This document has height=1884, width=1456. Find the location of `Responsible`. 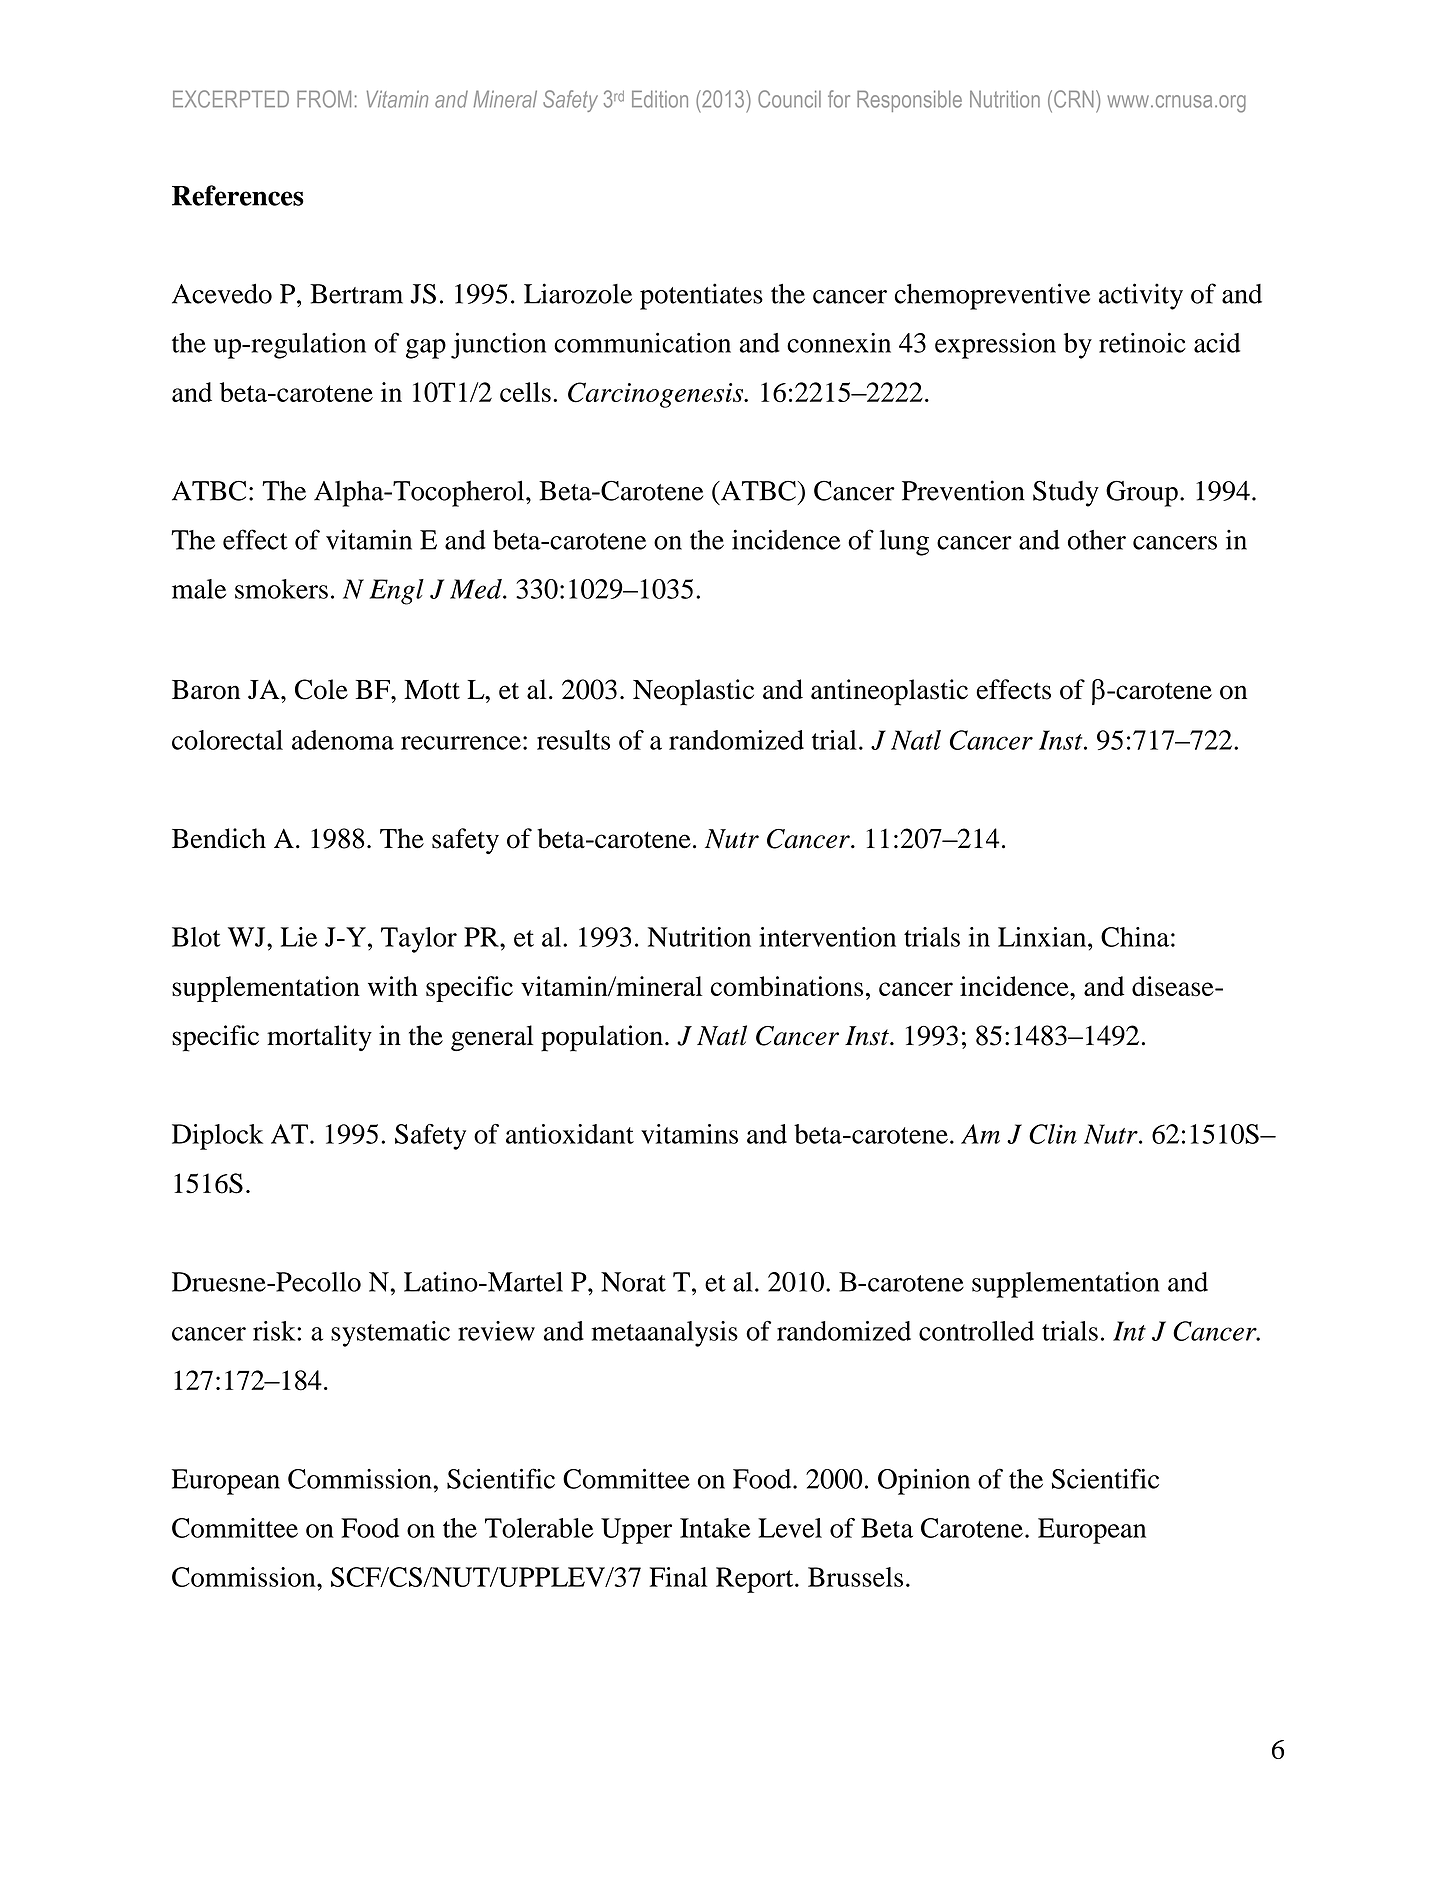

Responsible is located at coordinates (909, 101).
